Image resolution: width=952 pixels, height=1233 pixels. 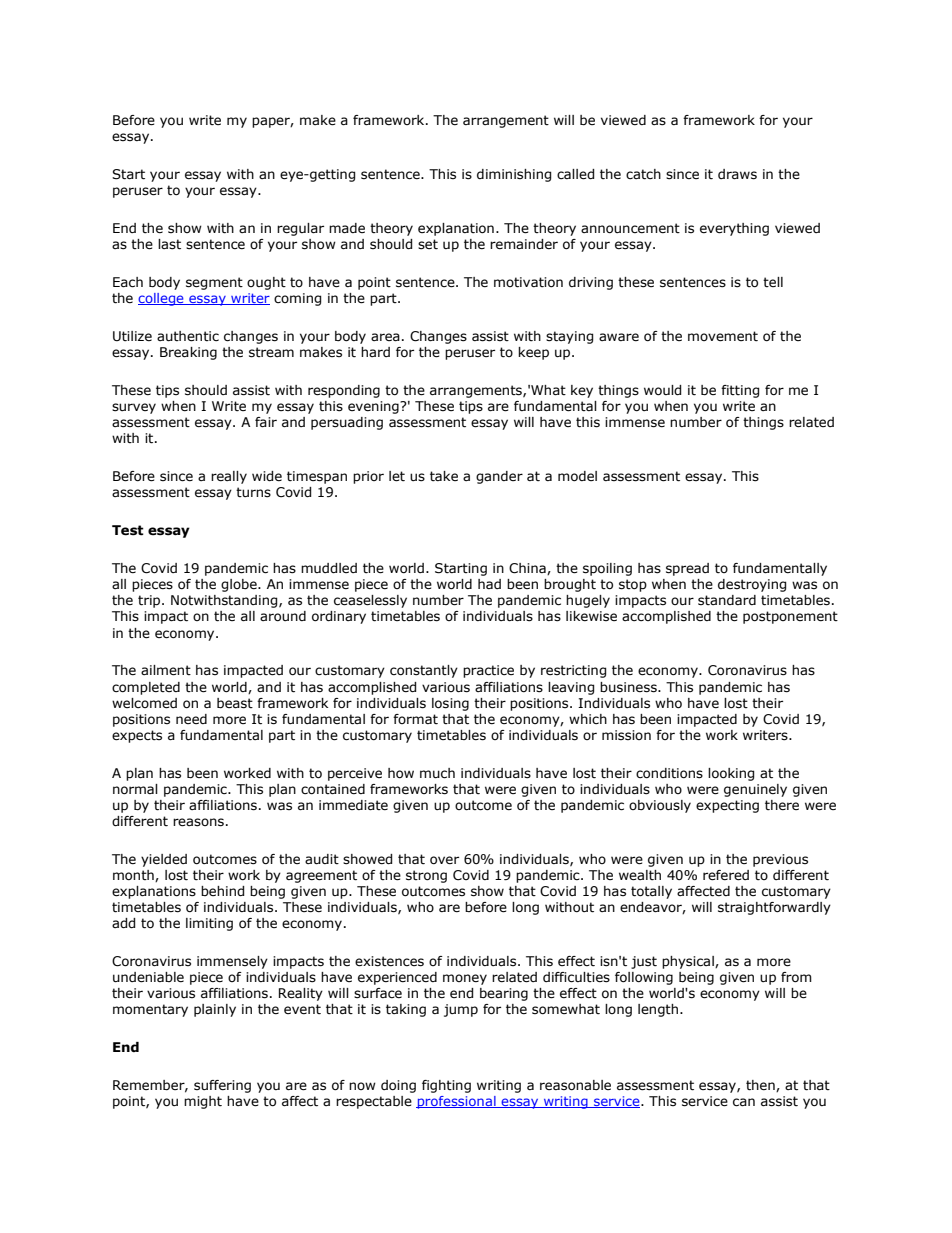 I want to click on ailment, so click(x=166, y=670).
